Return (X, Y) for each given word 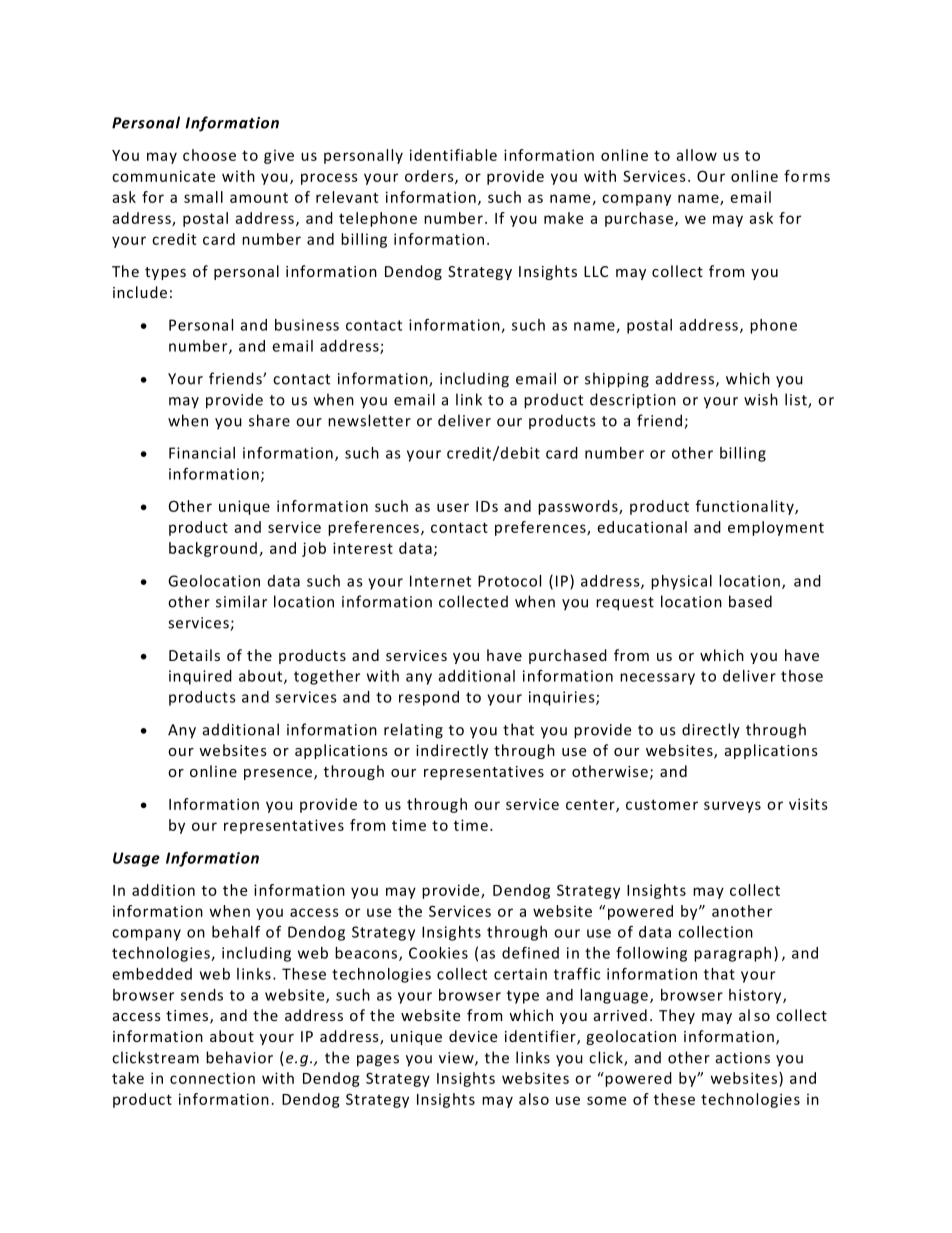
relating (413, 731)
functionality (746, 507)
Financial (202, 453)
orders (430, 177)
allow (696, 155)
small (203, 197)
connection (212, 1078)
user (453, 507)
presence (278, 774)
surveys (732, 807)
